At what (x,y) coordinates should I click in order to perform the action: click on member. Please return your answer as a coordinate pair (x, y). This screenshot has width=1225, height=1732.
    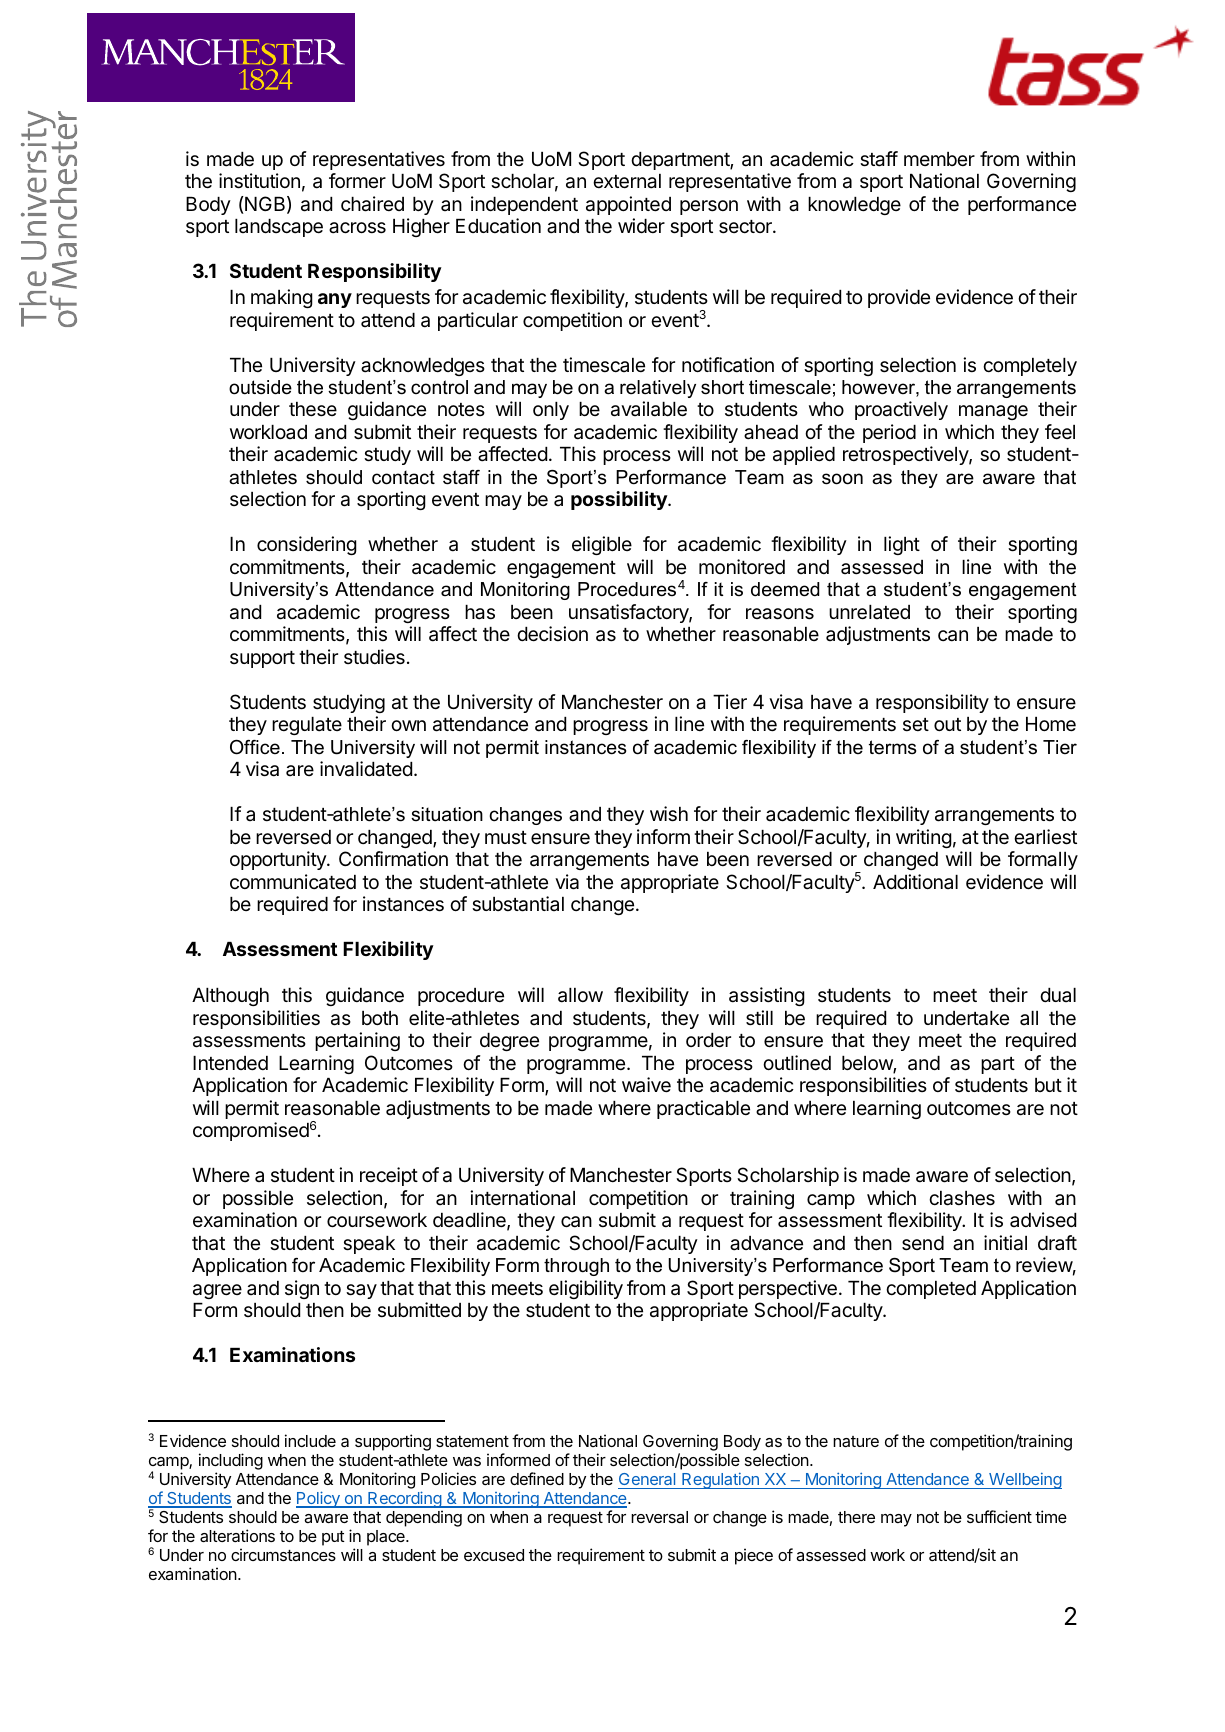
    Looking at the image, I should click on (939, 159).
